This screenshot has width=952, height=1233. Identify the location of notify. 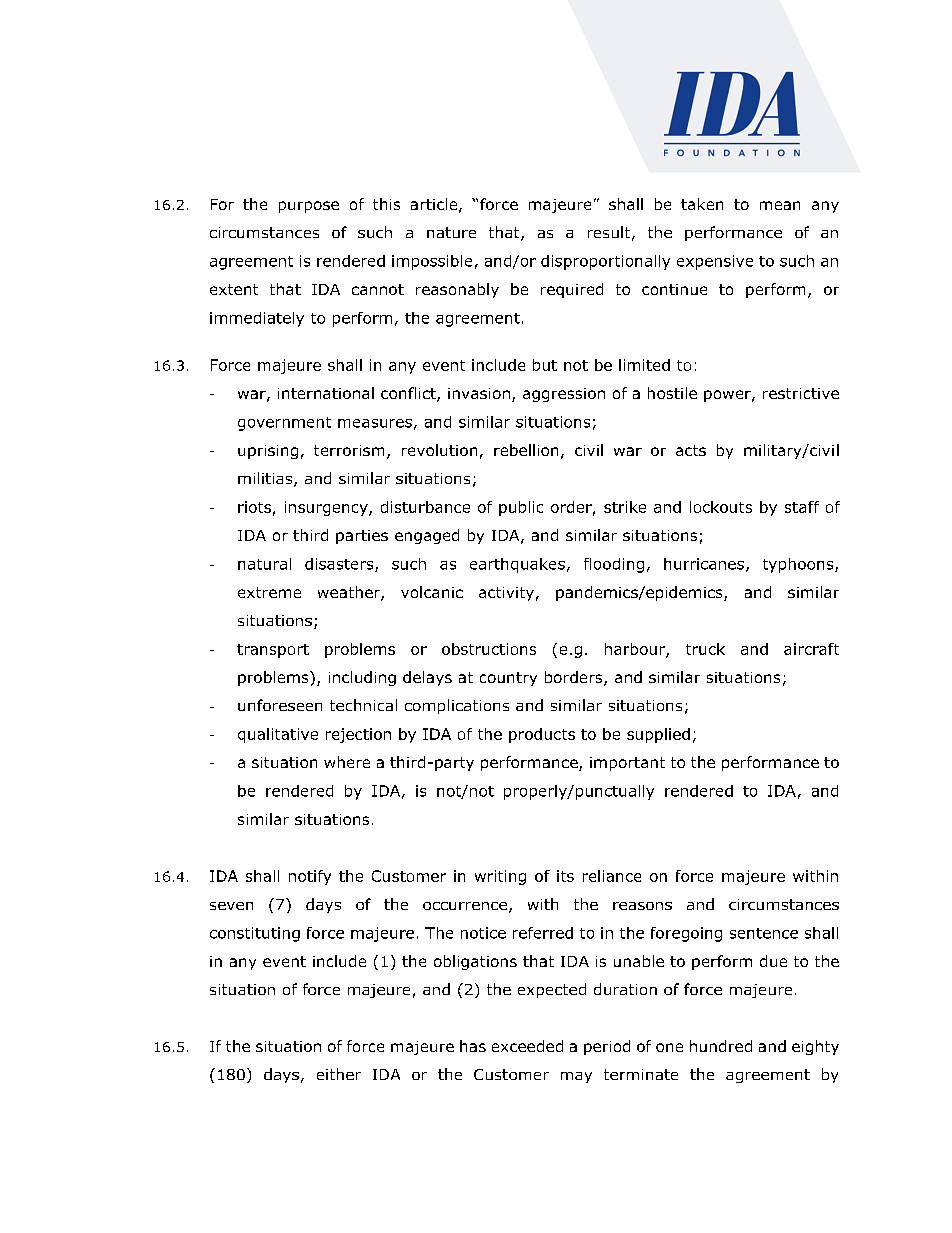
(310, 877).
